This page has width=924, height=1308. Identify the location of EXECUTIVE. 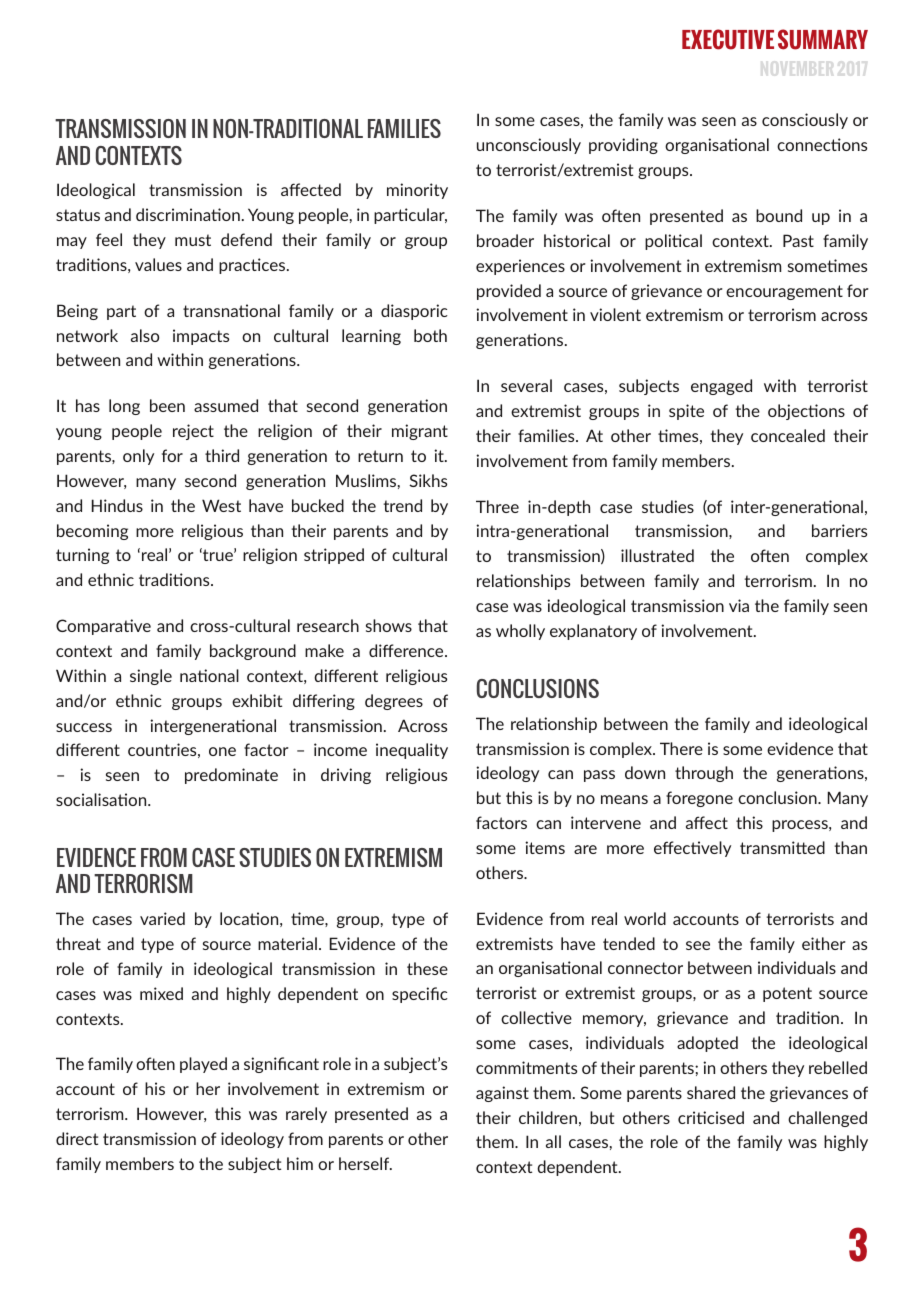
(728, 39).
